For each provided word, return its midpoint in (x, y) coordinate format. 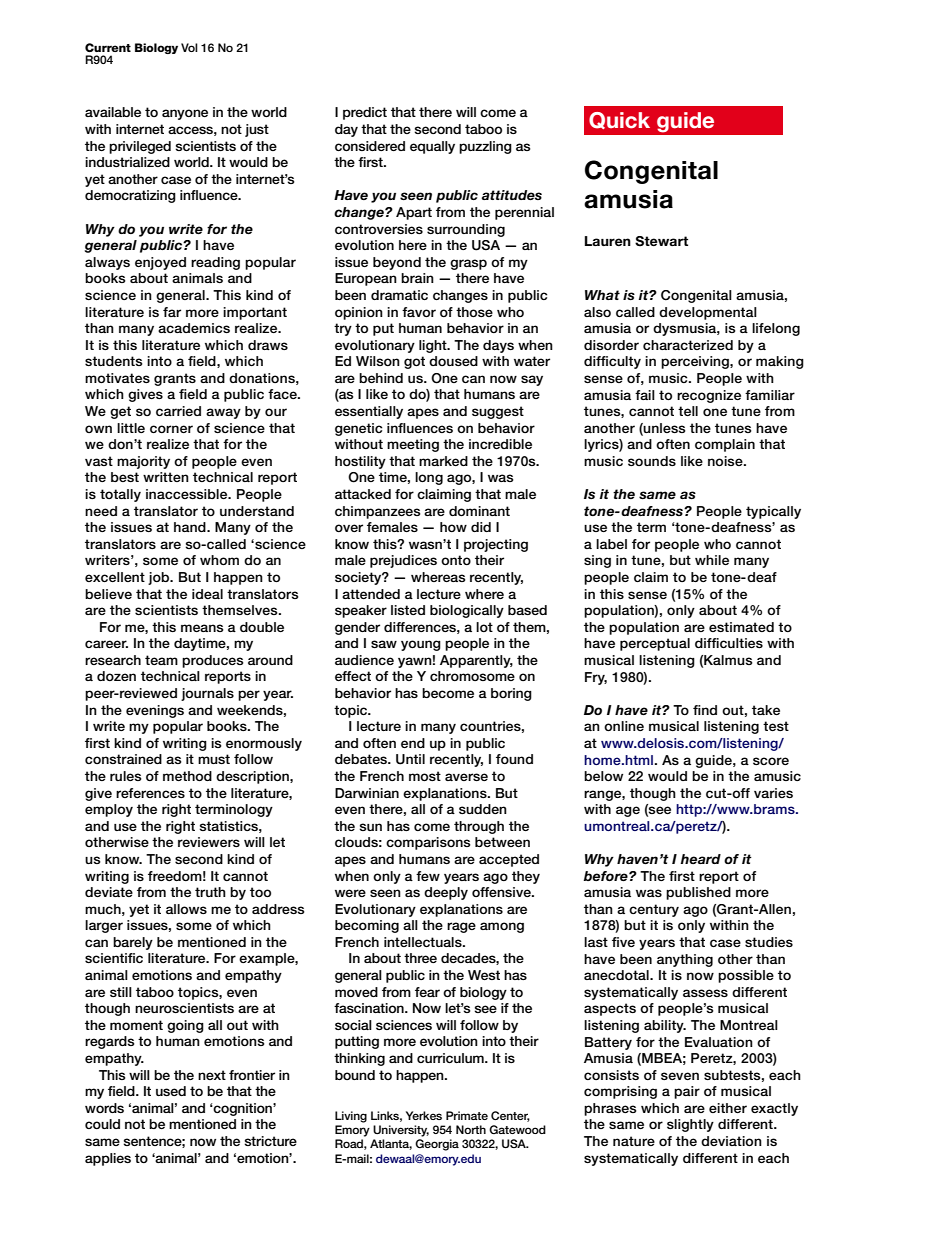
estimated (741, 627)
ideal (207, 594)
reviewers (209, 842)
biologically (467, 611)
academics (194, 328)
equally (432, 147)
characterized (688, 345)
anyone (185, 114)
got (414, 362)
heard (700, 859)
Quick (619, 120)
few (428, 876)
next (212, 1075)
